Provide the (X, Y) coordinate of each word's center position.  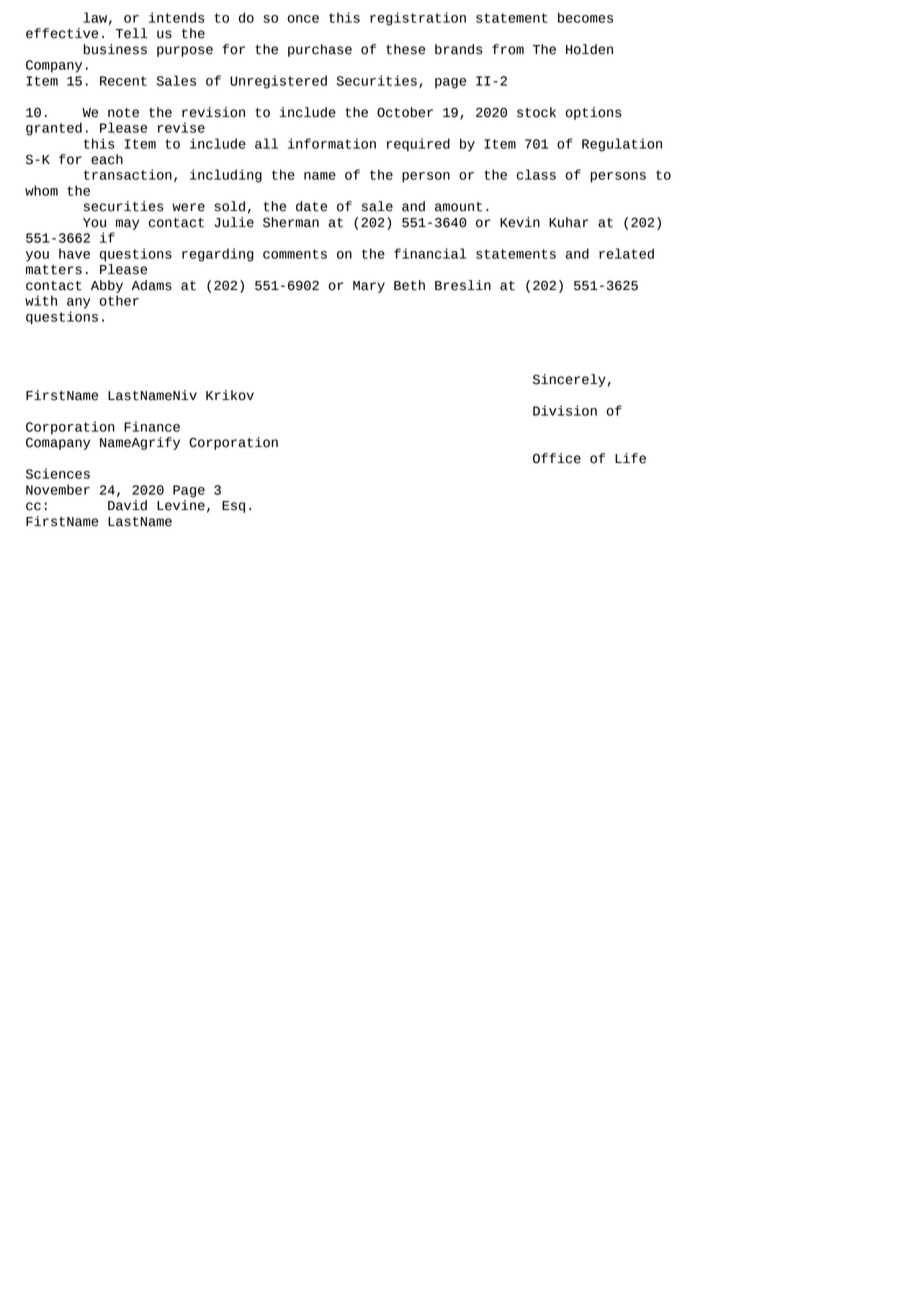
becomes (585, 17)
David (127, 505)
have (74, 253)
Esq (233, 507)
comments (295, 254)
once (303, 19)
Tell (132, 33)
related (626, 253)
